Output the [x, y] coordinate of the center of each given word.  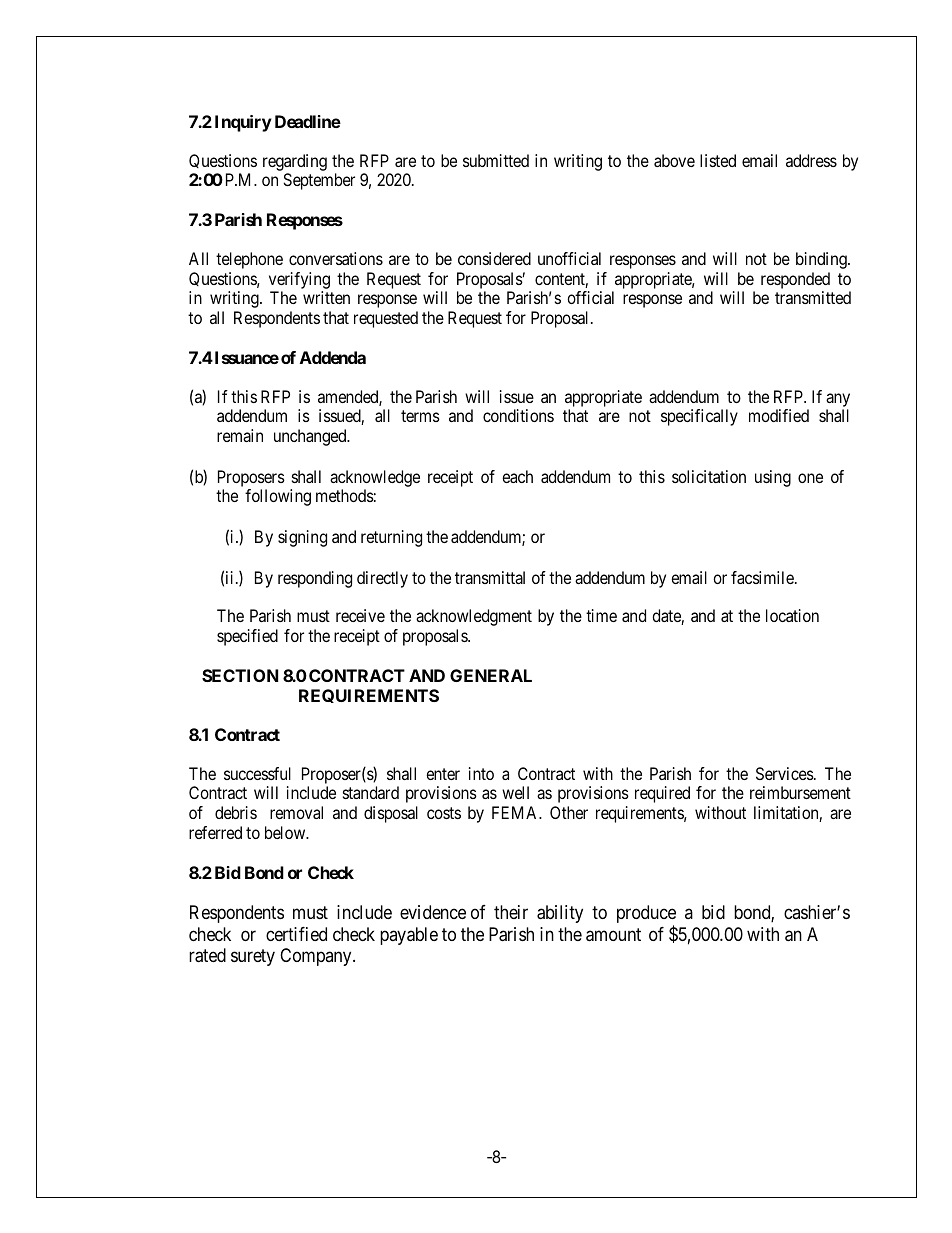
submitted [496, 160]
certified [296, 934]
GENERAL [491, 675]
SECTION [240, 675]
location [792, 615]
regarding [295, 162]
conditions [518, 415]
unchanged [311, 437]
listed [718, 160]
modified [779, 415]
